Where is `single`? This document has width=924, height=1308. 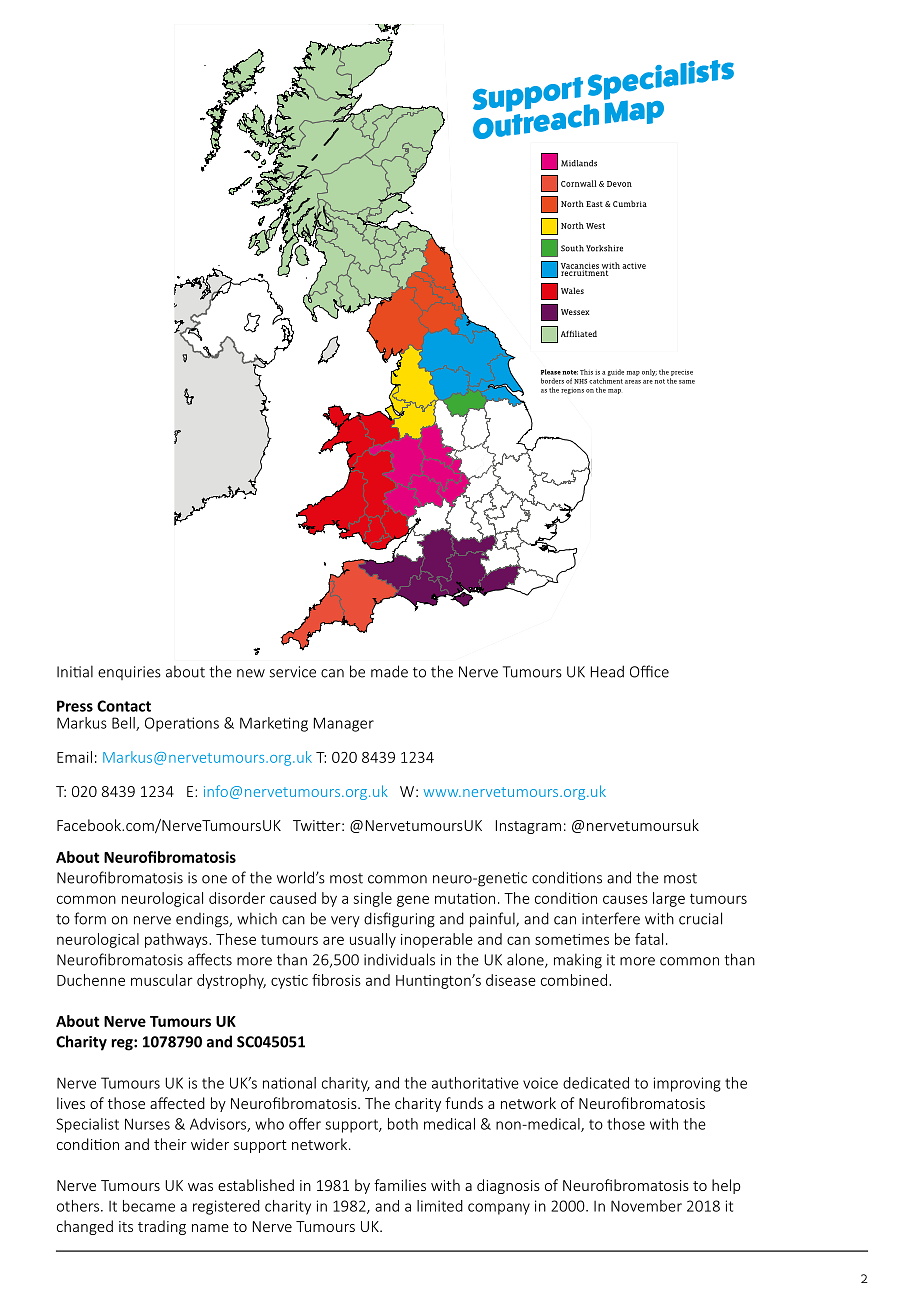 single is located at coordinates (373, 899).
